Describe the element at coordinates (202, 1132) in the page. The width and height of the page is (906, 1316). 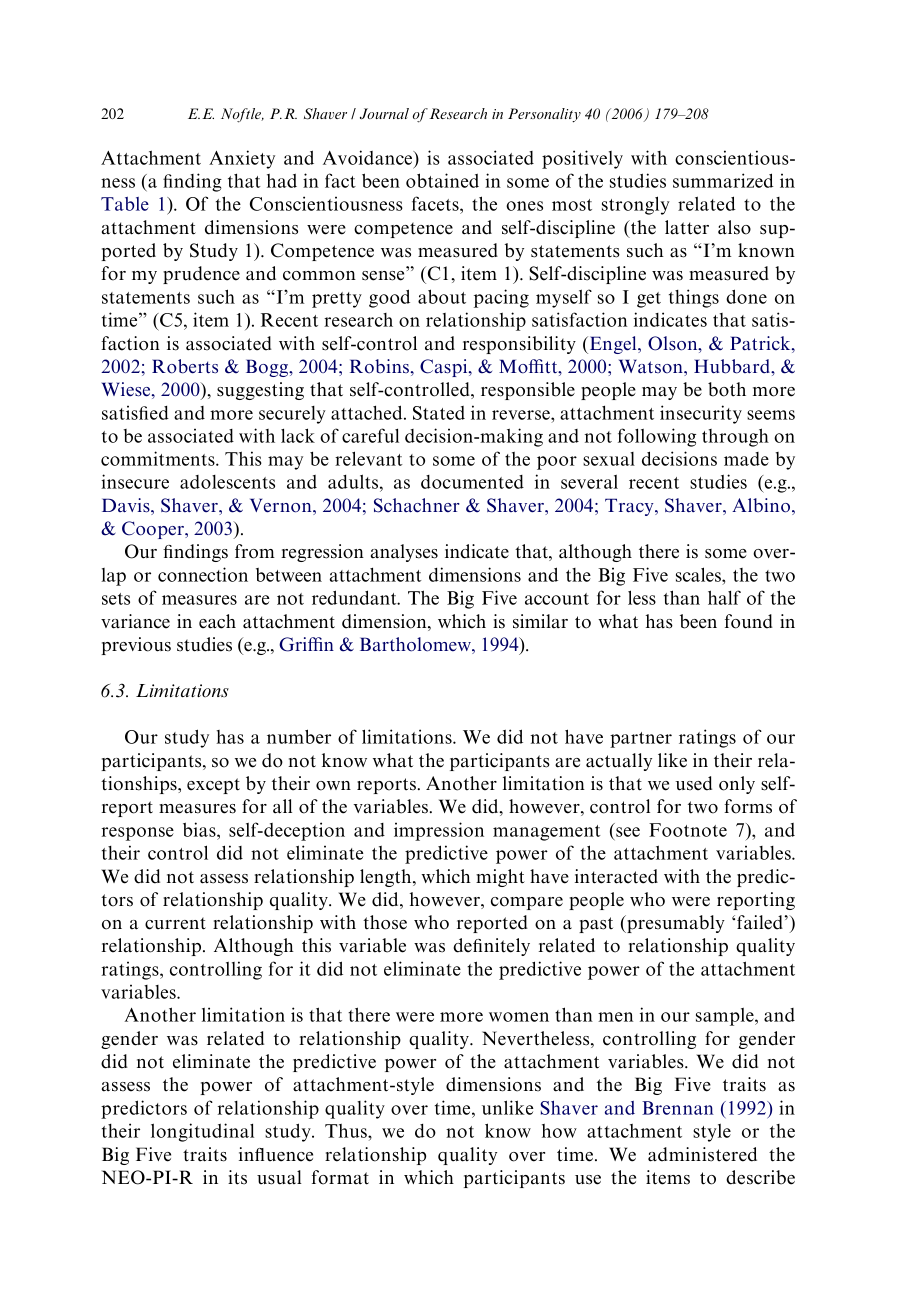
I see `longitudinal` at that location.
